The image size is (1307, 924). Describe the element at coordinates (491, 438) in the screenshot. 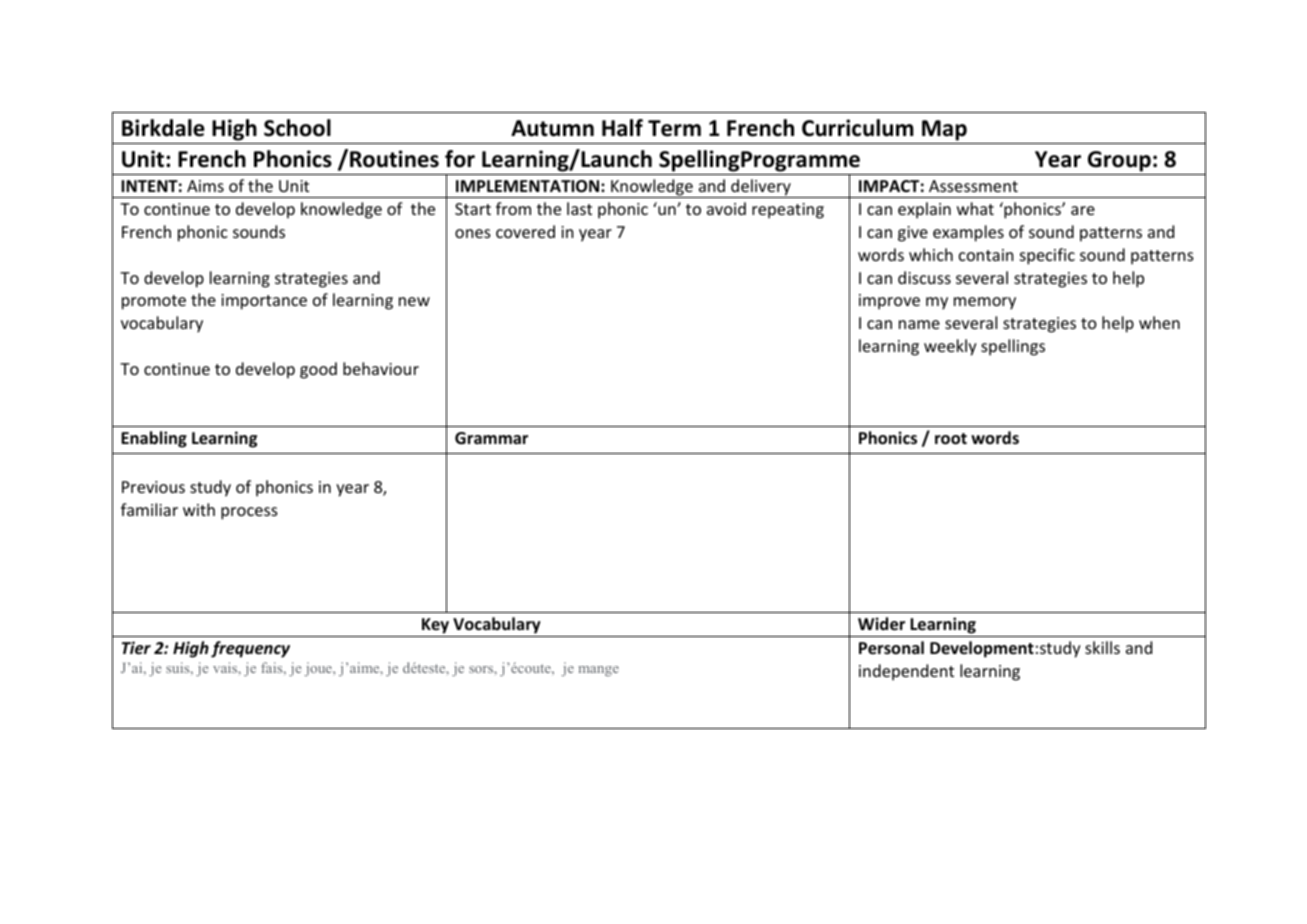

I see `Grammar` at that location.
